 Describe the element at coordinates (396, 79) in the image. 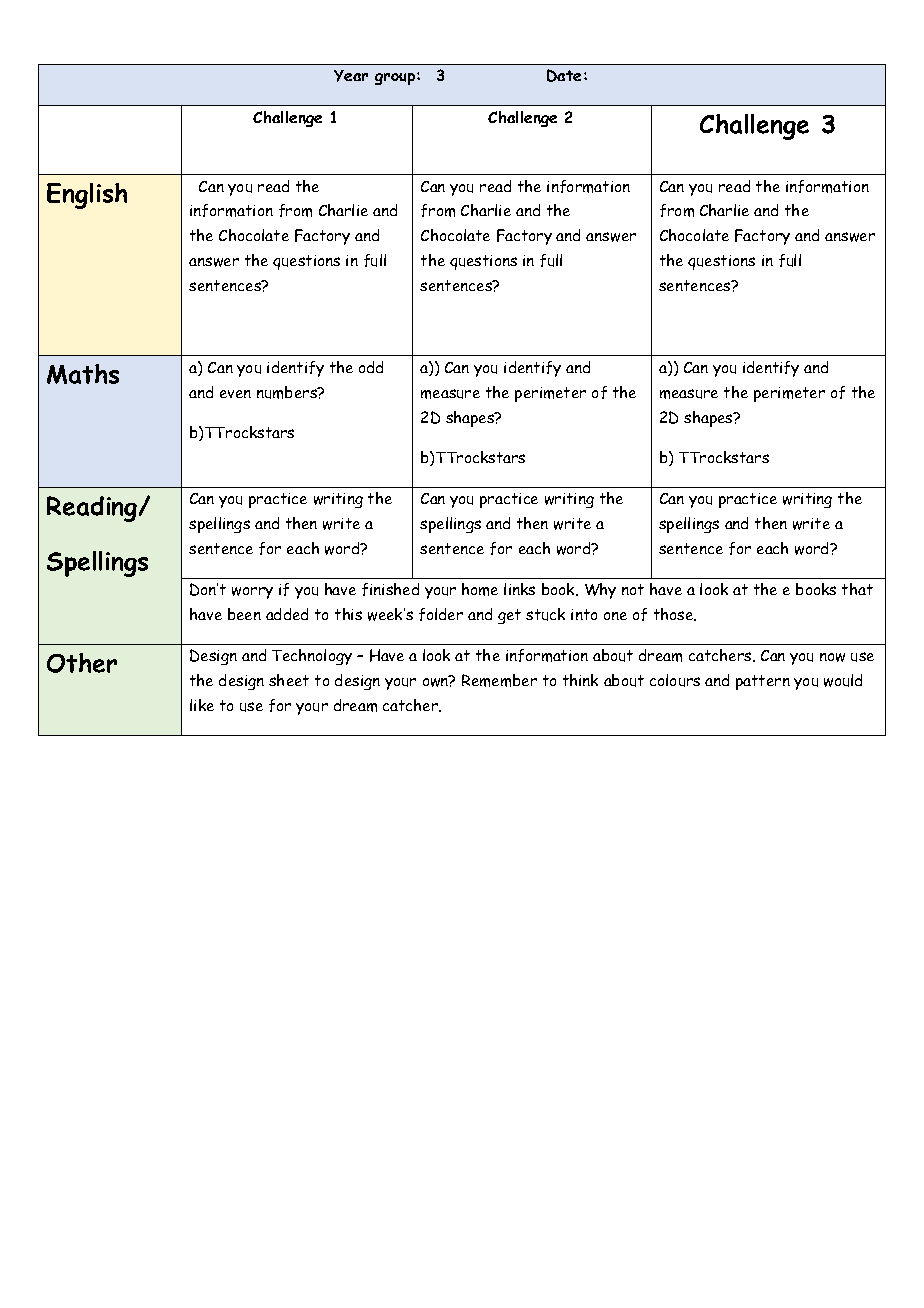

I see `group` at that location.
